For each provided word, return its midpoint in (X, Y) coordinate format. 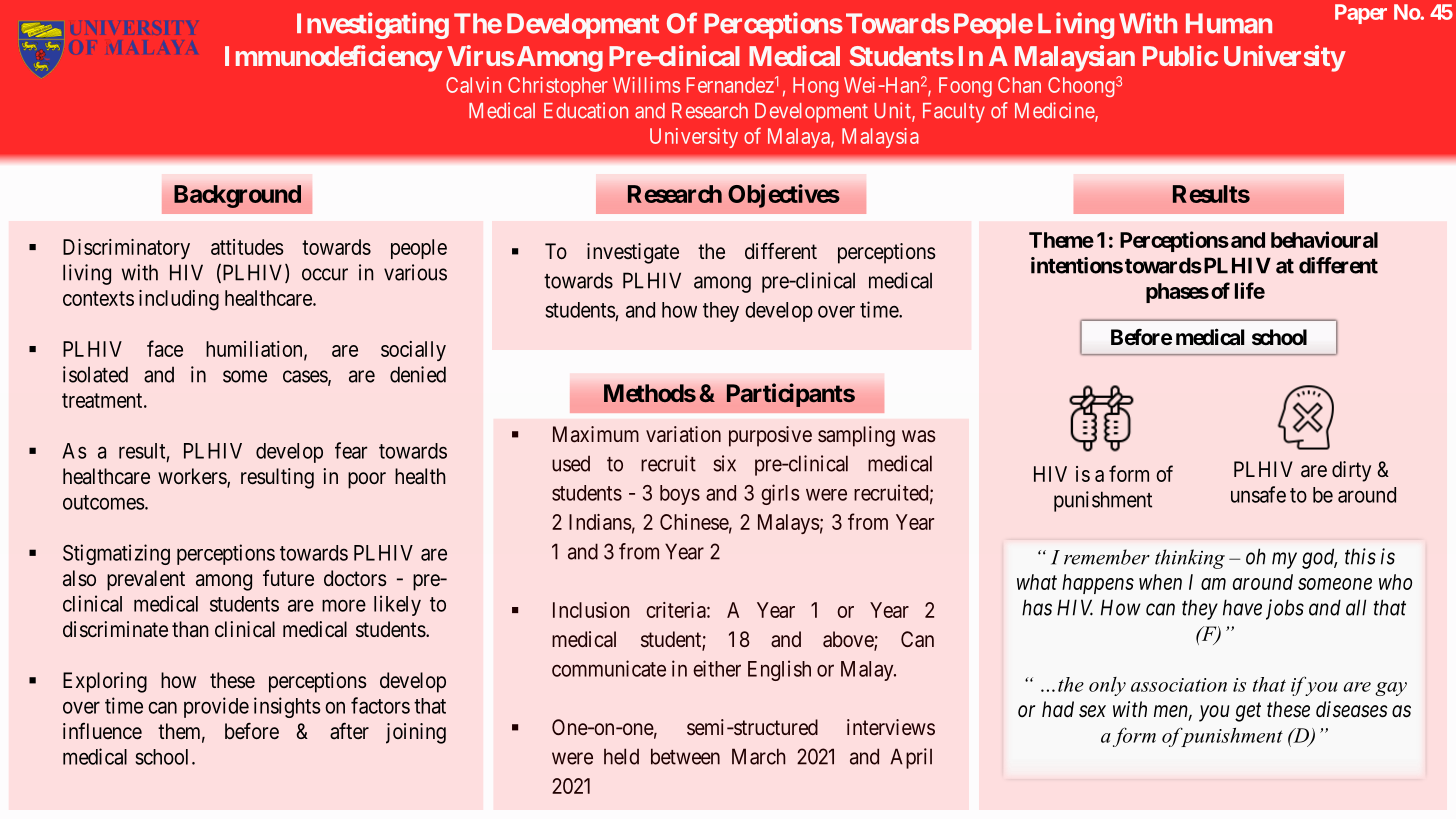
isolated (95, 374)
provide (216, 707)
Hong (816, 87)
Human (1229, 23)
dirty (1351, 471)
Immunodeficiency (333, 58)
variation (683, 434)
